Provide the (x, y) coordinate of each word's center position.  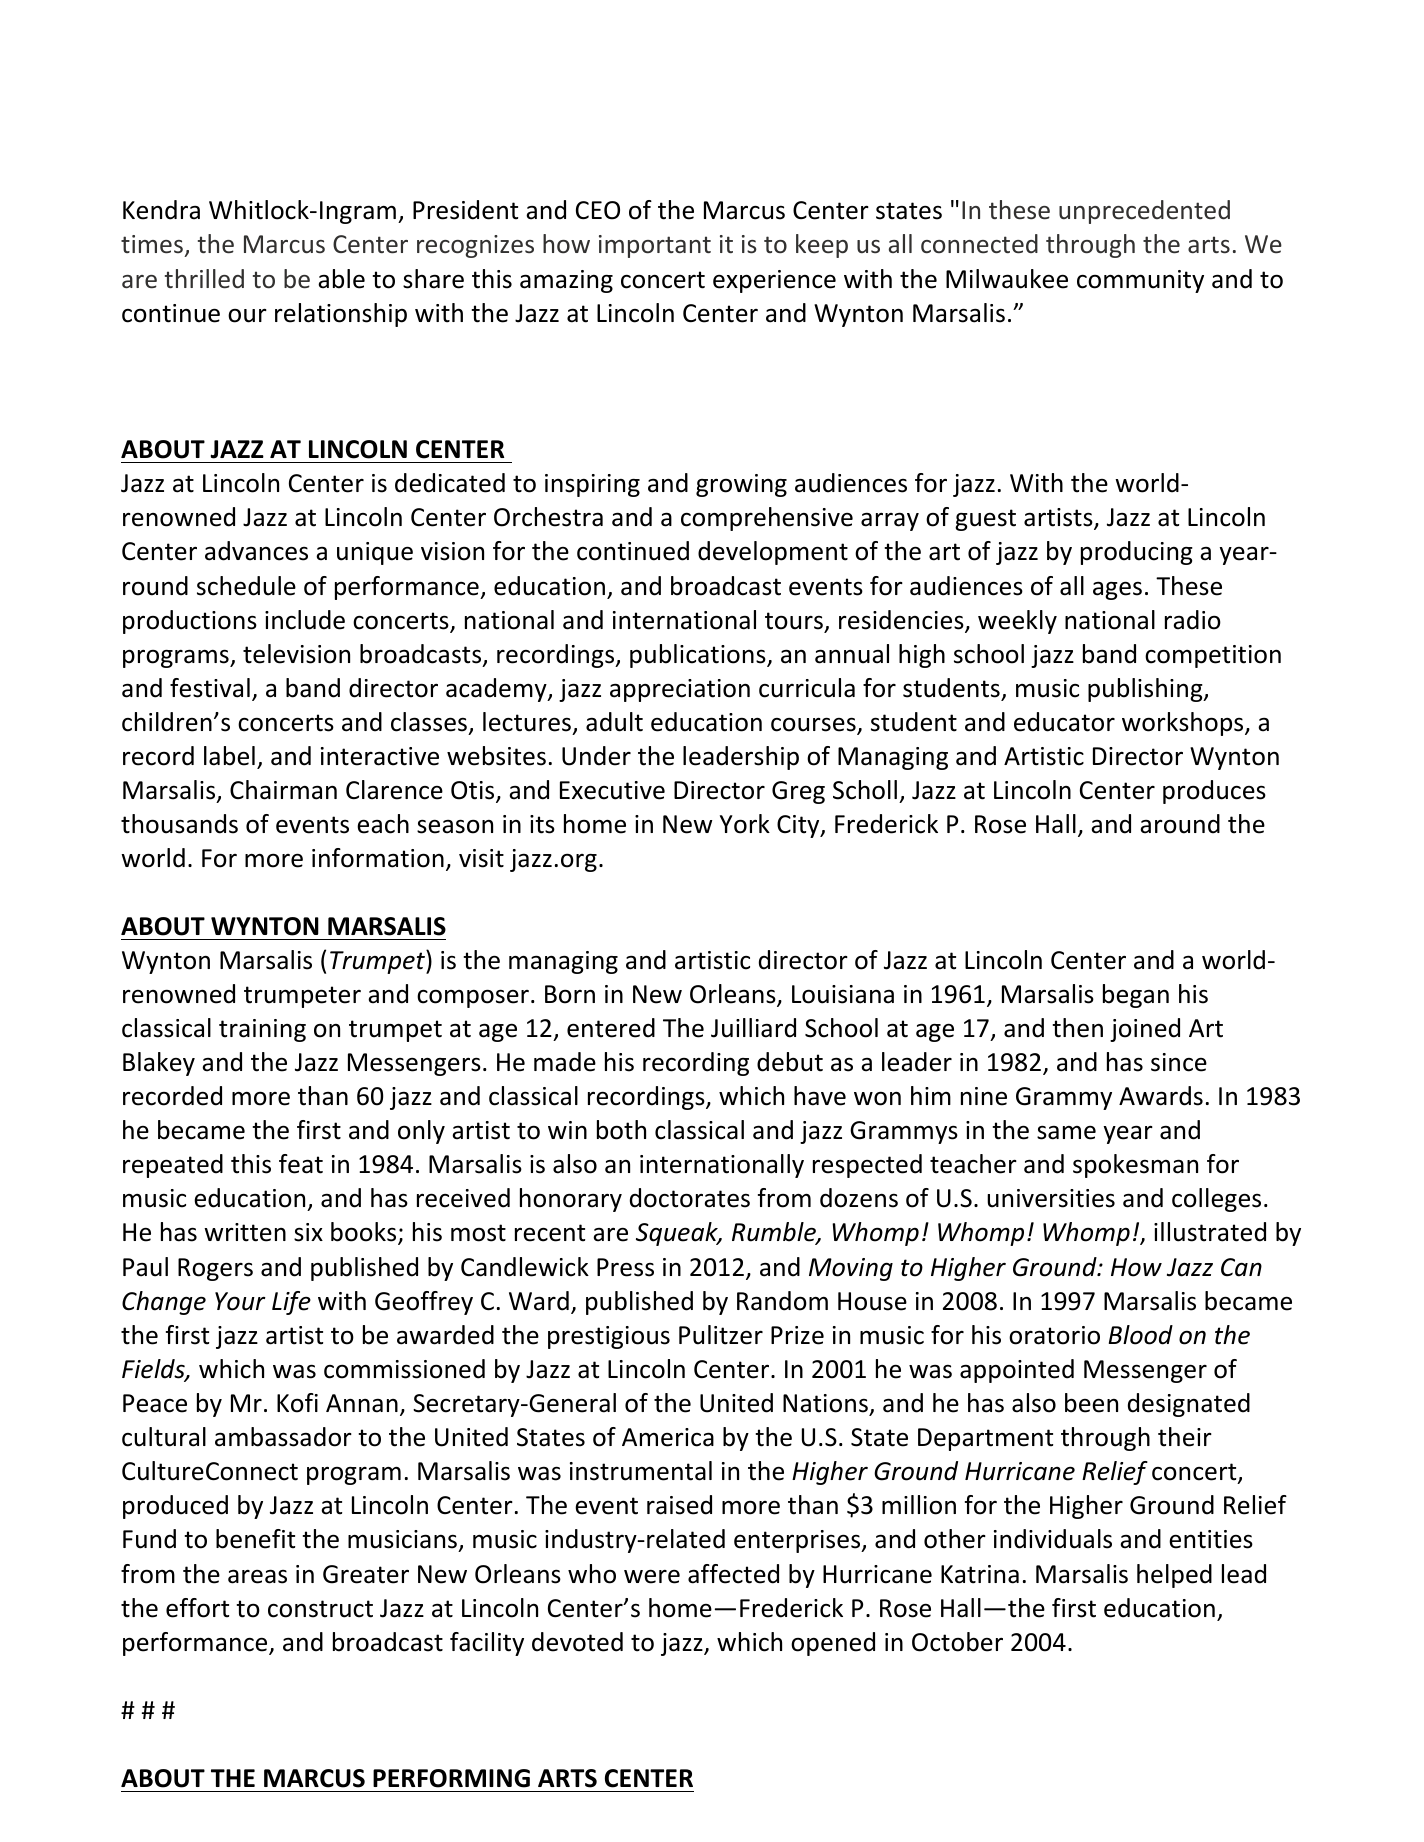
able (341, 279)
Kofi (297, 1403)
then (1077, 1028)
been (1091, 1403)
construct (320, 1609)
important (655, 246)
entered (611, 1028)
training (262, 1030)
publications (699, 656)
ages (1117, 590)
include (305, 620)
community (1140, 281)
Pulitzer (721, 1335)
